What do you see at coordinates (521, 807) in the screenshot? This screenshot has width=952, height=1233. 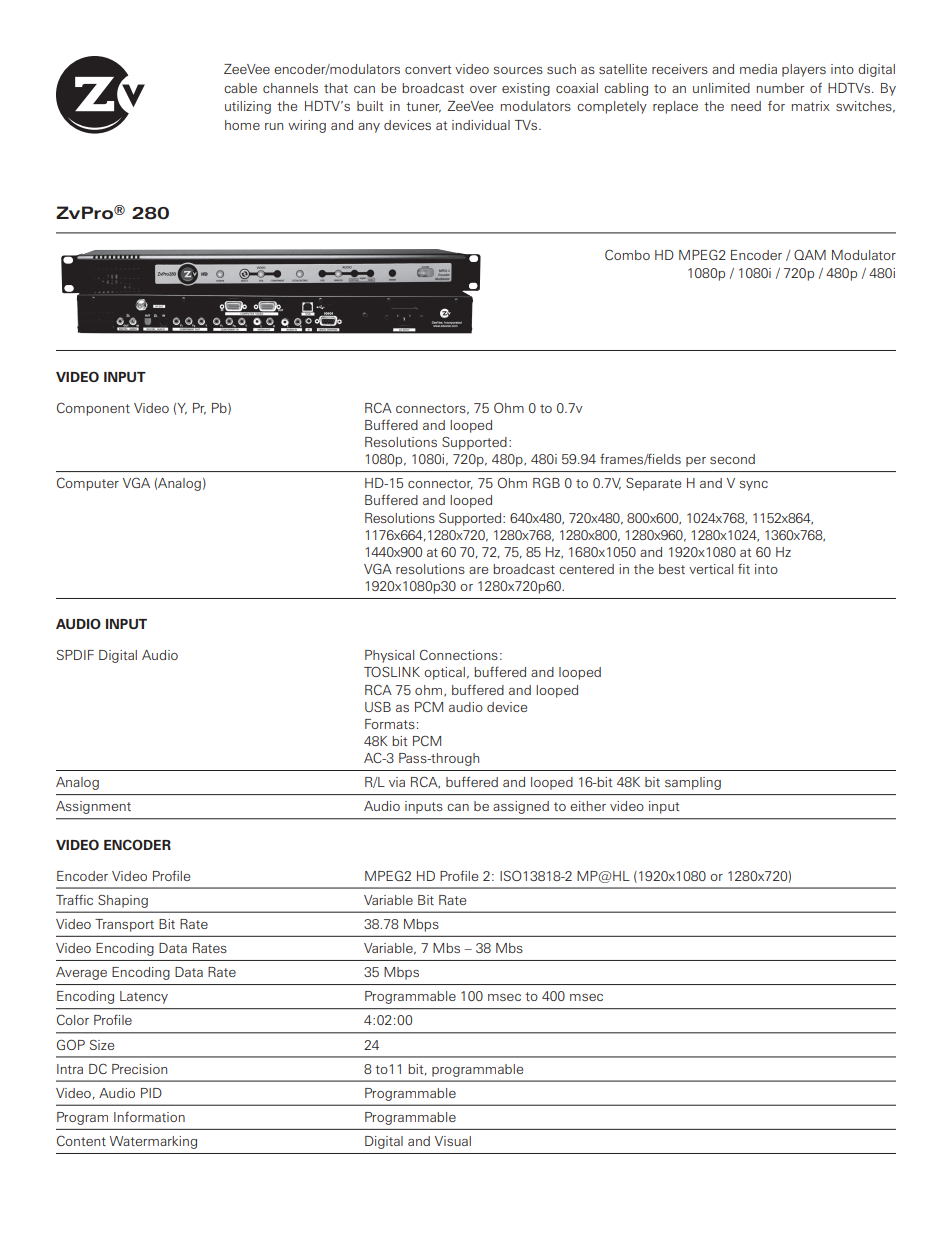 I see `assigned` at bounding box center [521, 807].
